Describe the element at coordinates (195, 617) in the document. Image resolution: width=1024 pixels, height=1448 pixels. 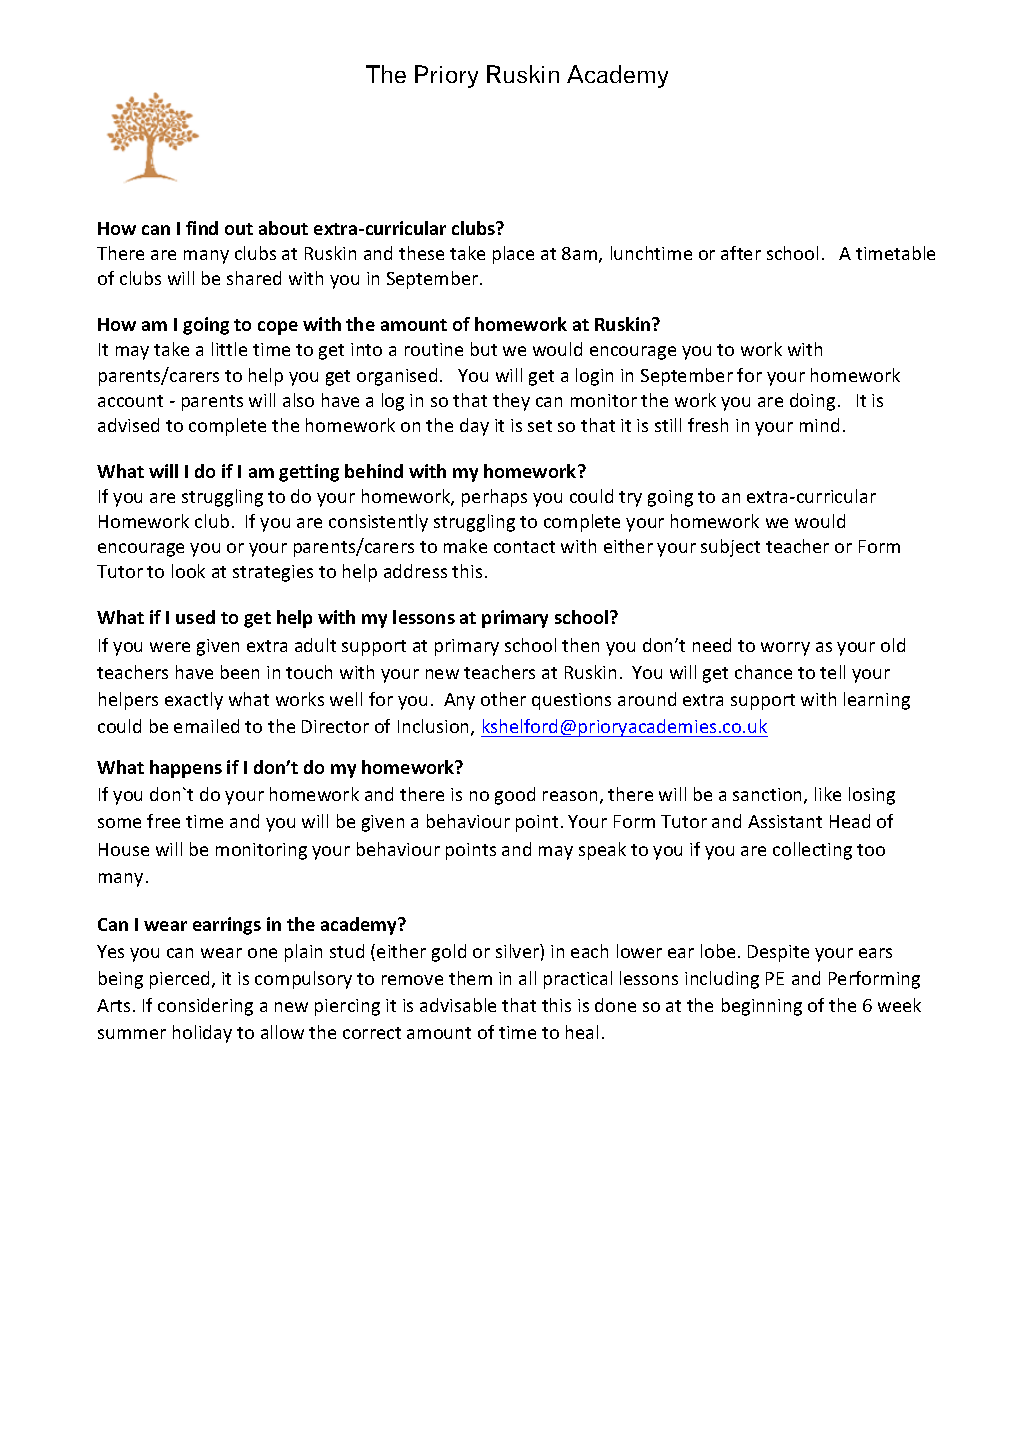
I see `used` at that location.
